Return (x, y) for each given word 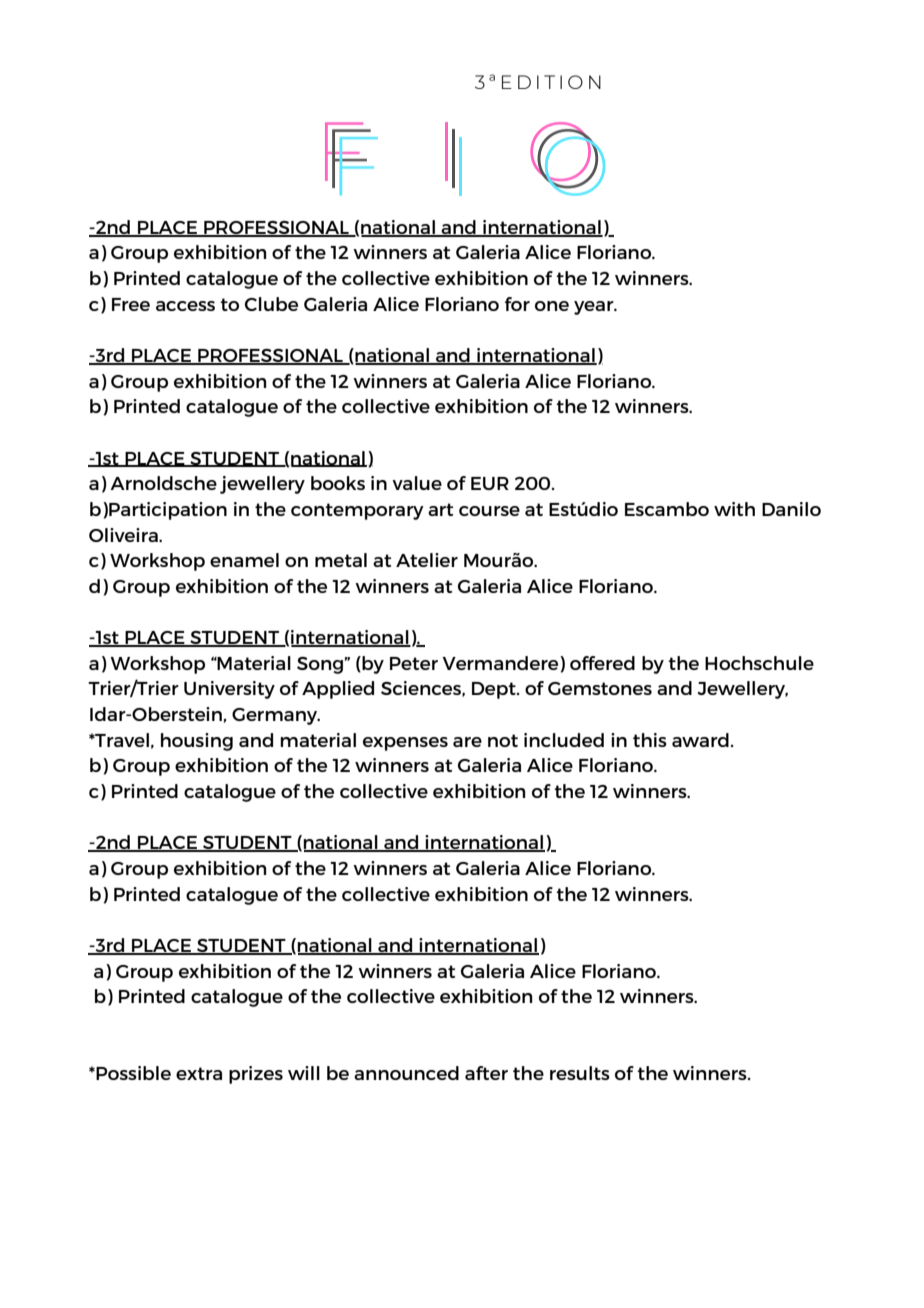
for (517, 304)
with (734, 509)
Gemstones (600, 688)
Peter (414, 663)
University (229, 690)
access (185, 306)
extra (199, 1073)
